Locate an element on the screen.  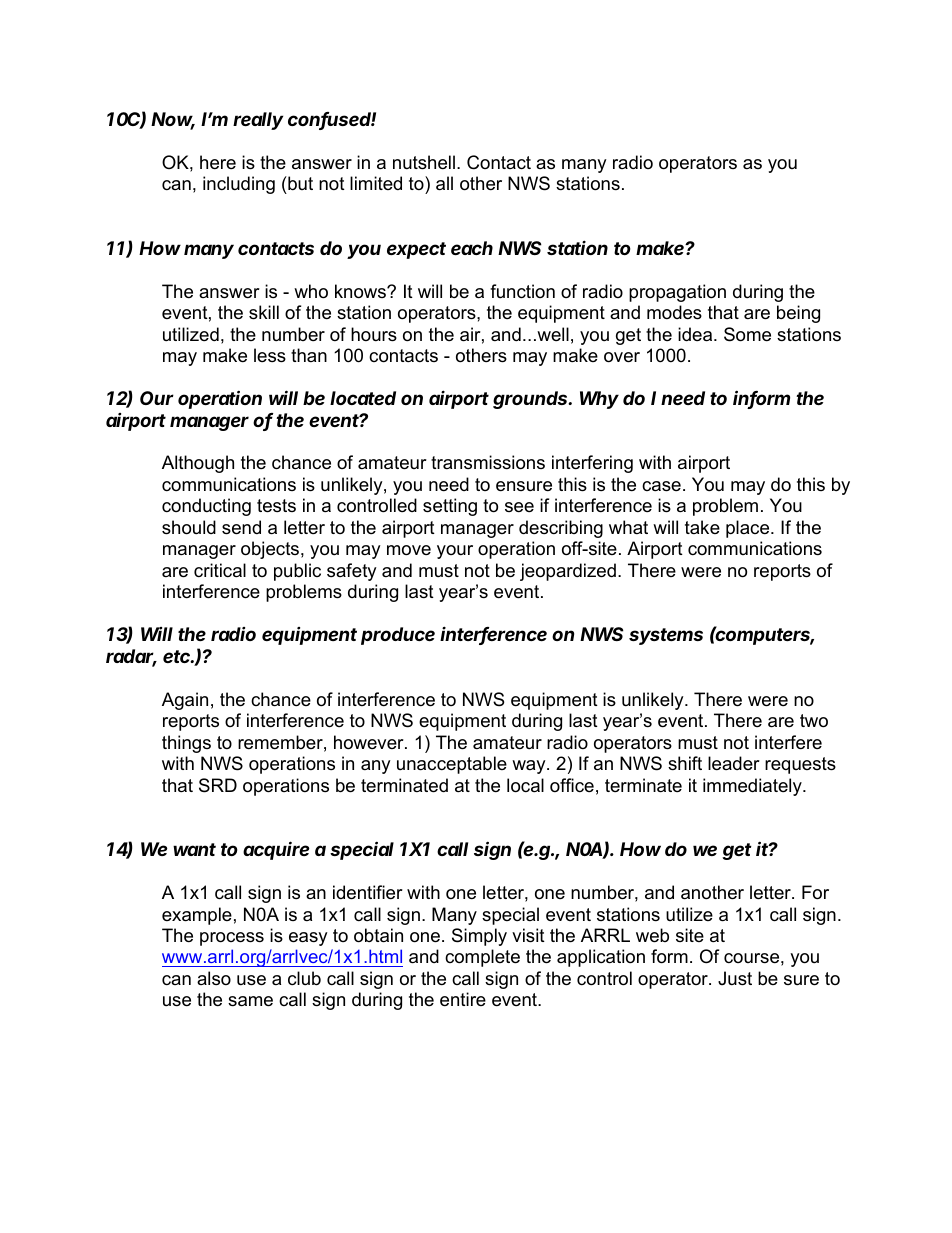
Just is located at coordinates (735, 978).
